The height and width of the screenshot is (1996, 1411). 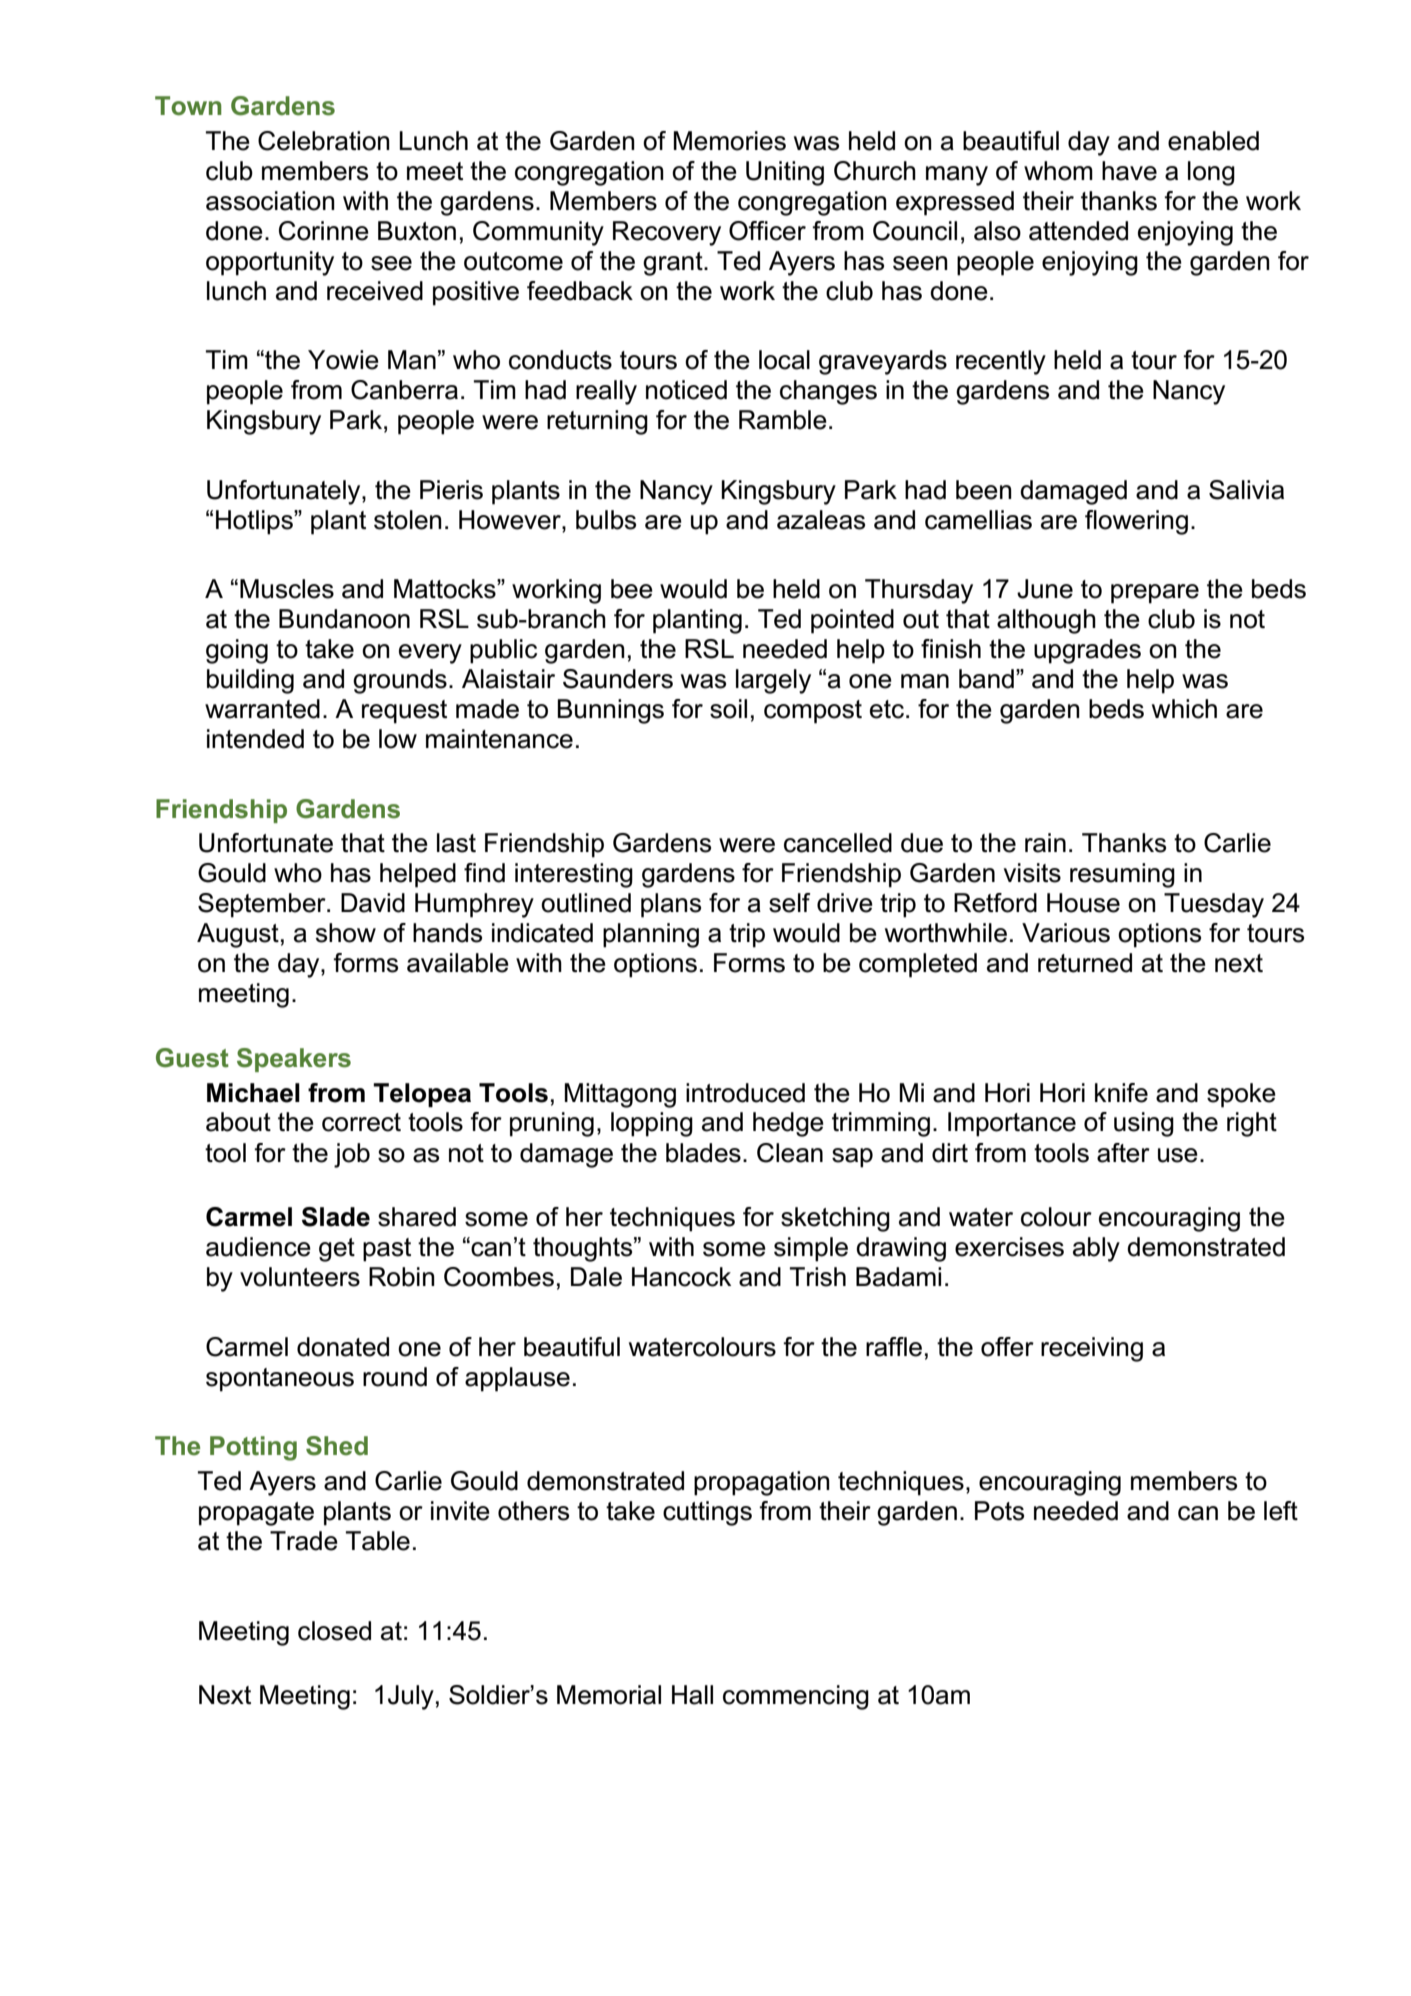 I want to click on closed, so click(x=334, y=1631).
